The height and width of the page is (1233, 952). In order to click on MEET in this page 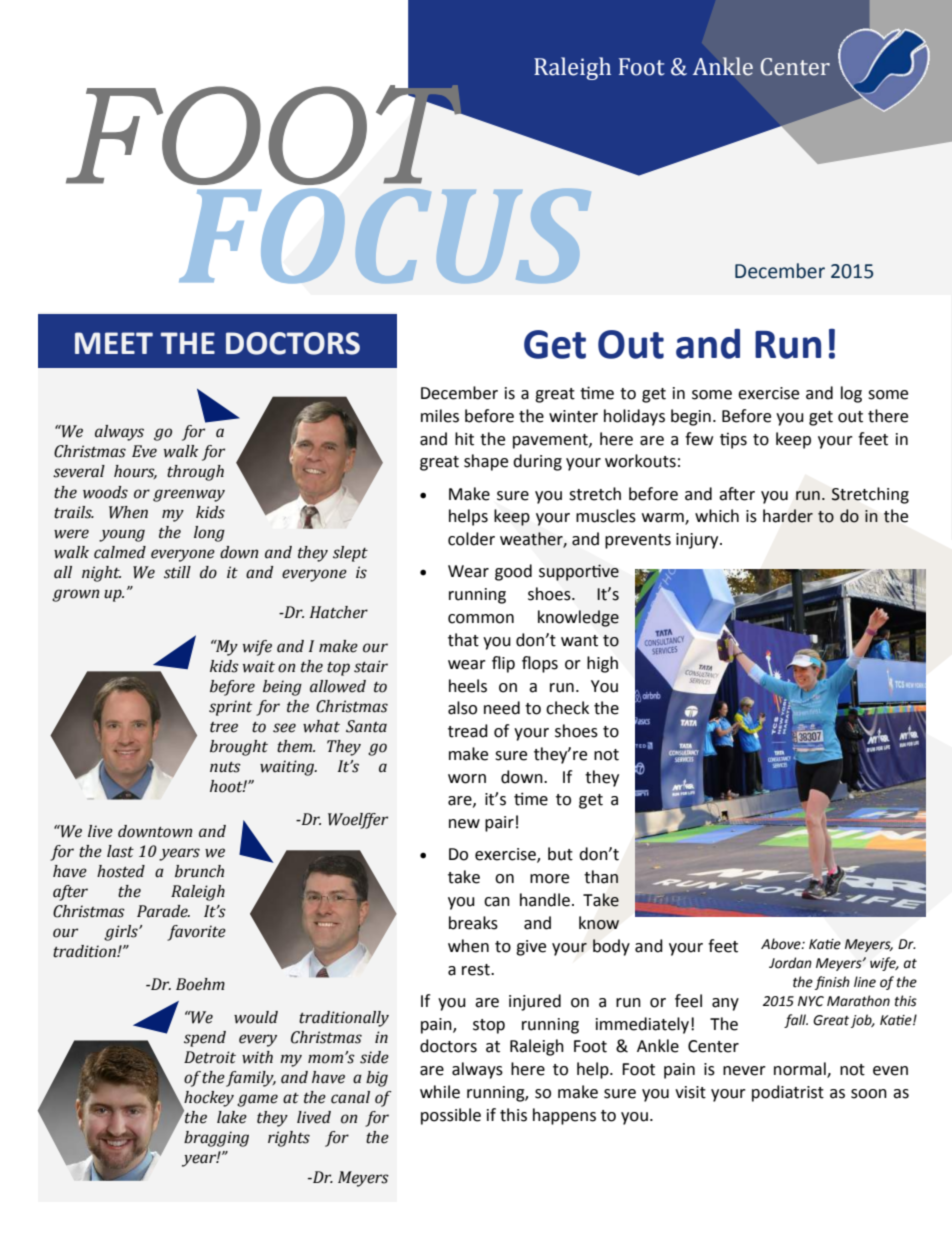, I will do `click(114, 343)`.
